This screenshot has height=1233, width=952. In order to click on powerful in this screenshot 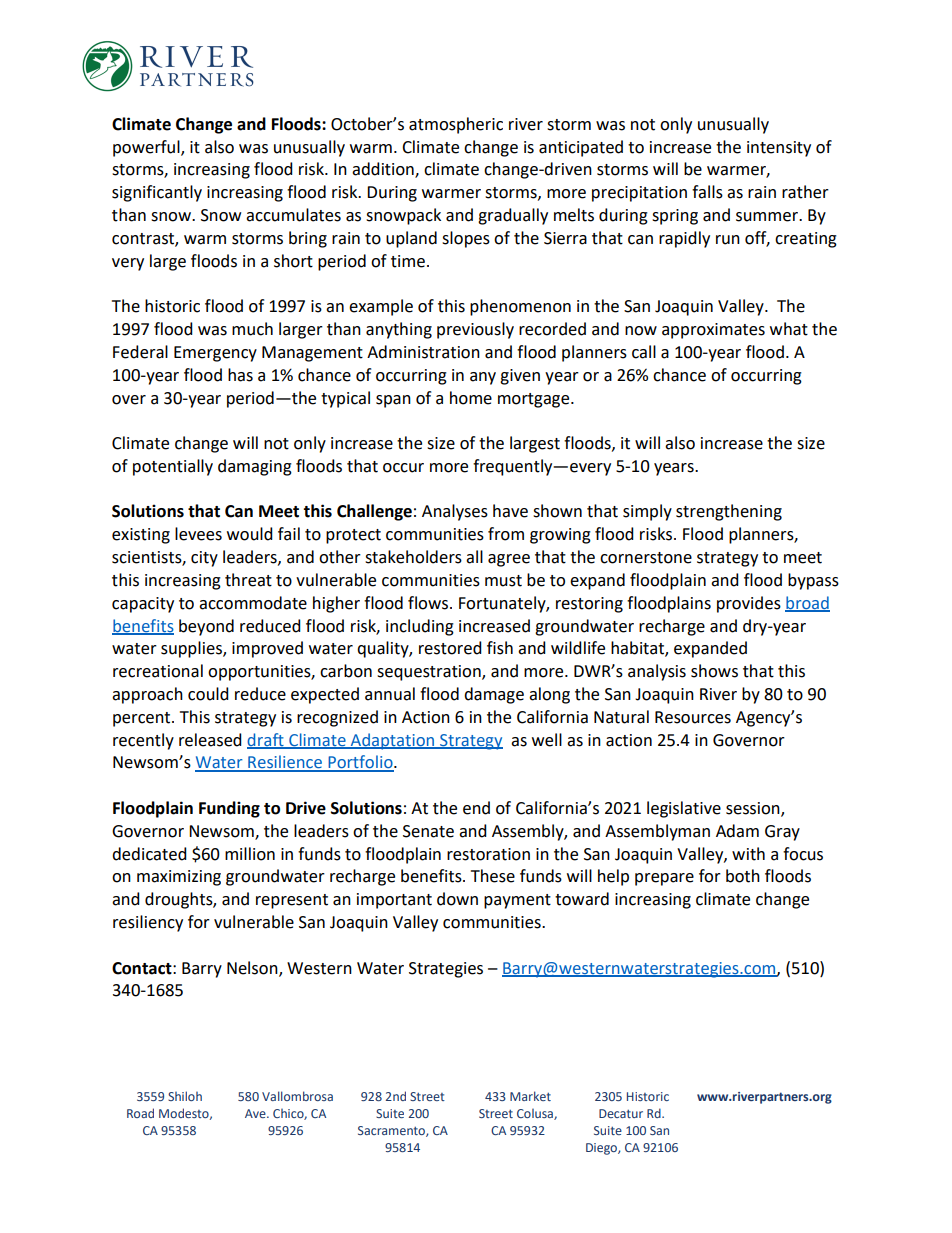, I will do `click(147, 148)`.
